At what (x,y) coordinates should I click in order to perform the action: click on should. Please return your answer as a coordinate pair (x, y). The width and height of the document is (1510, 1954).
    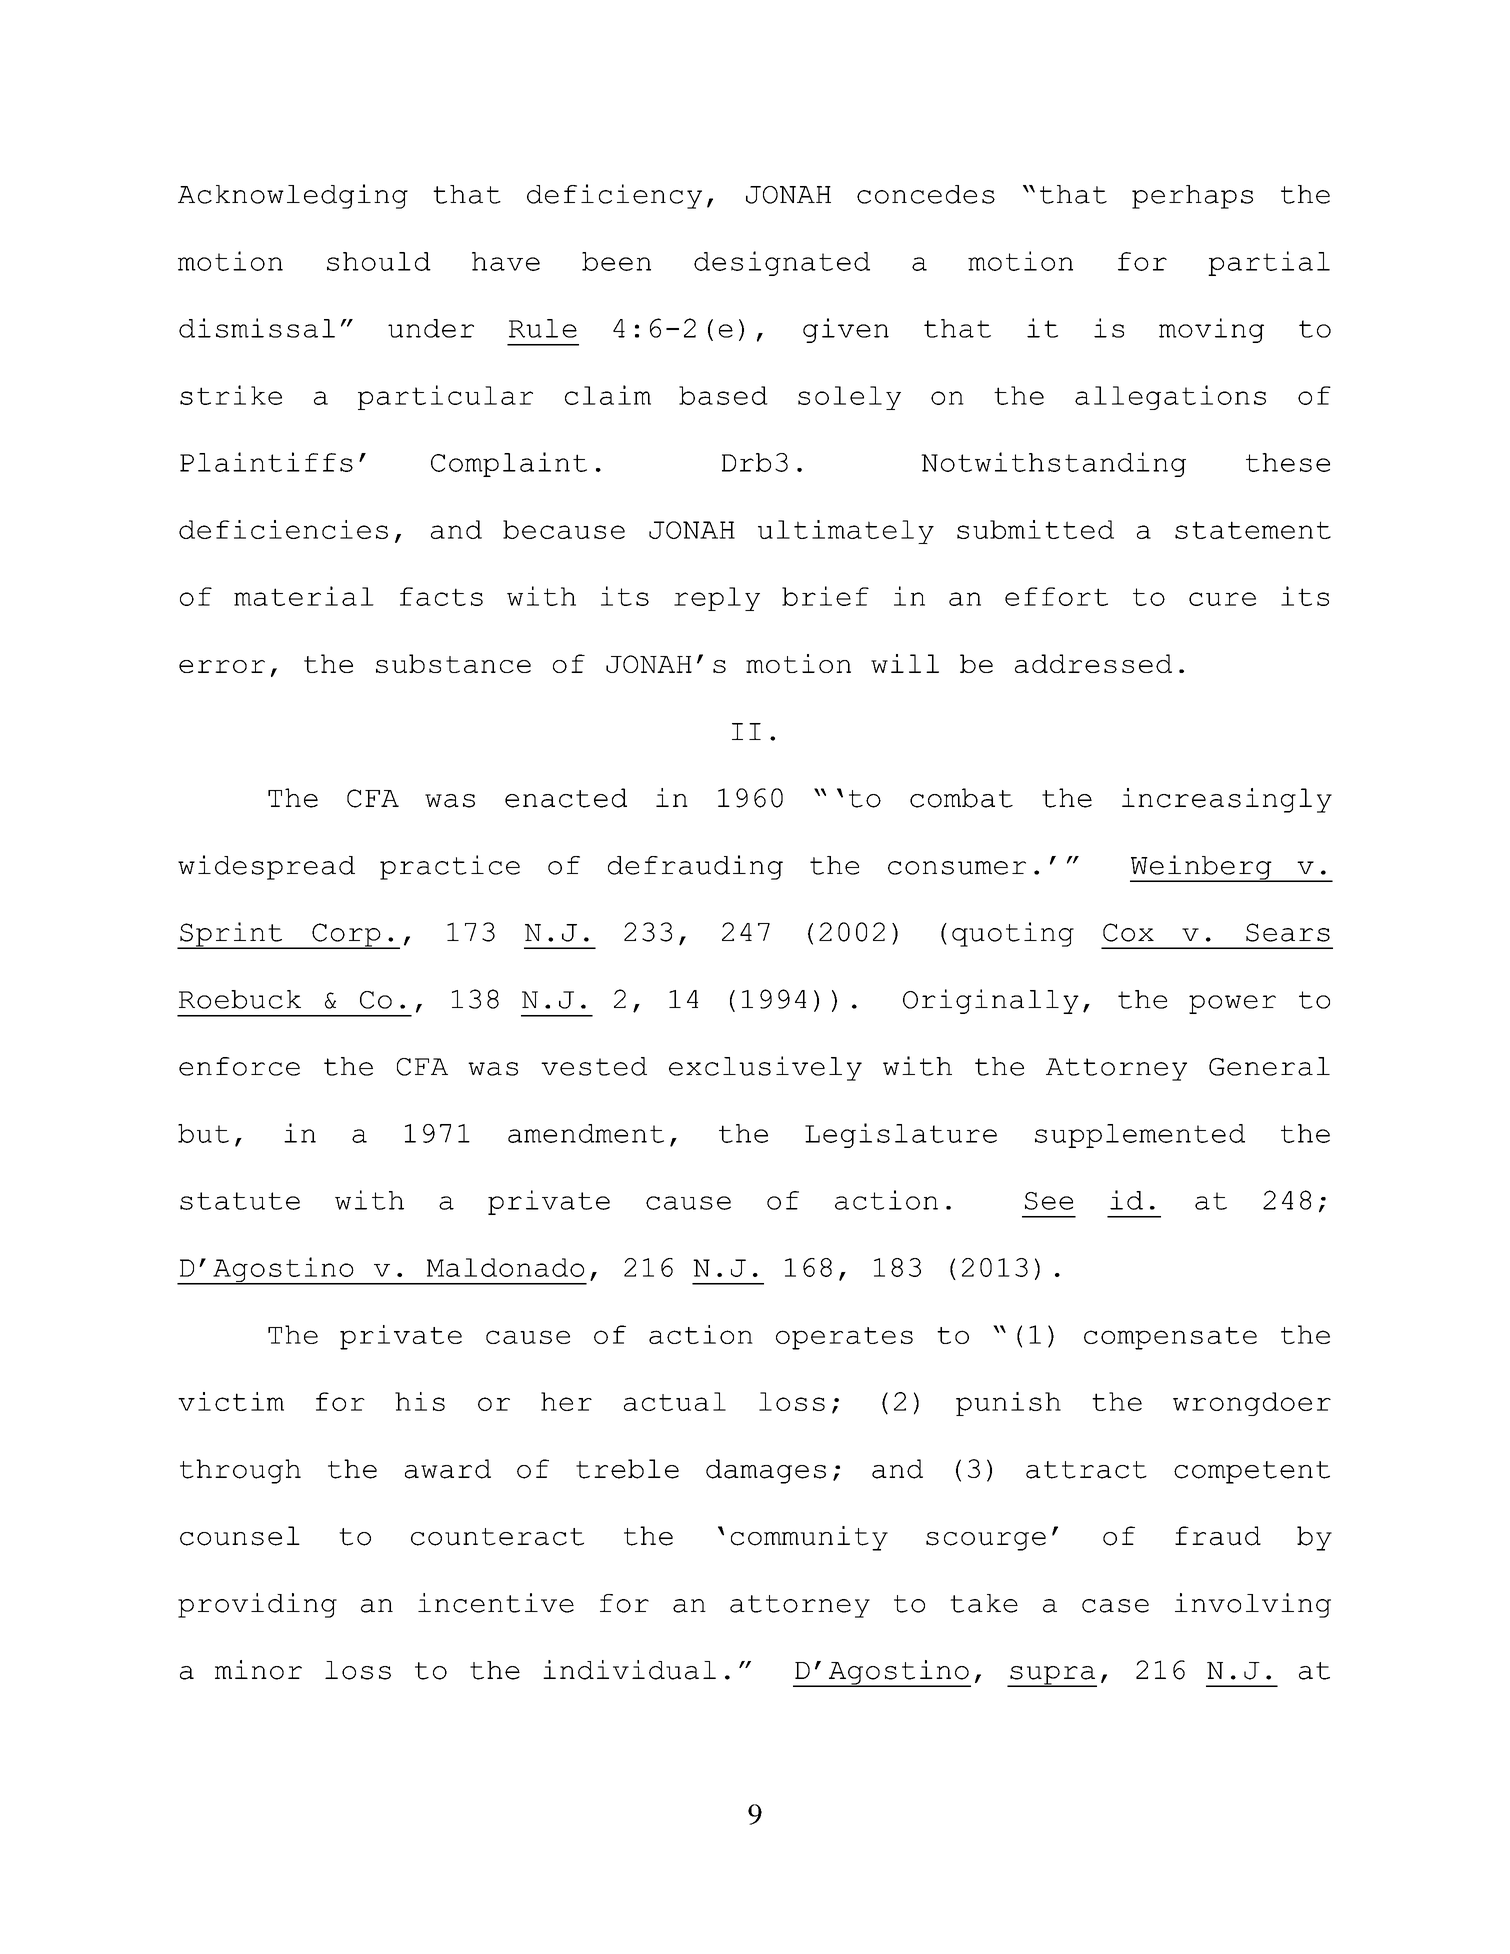
    Looking at the image, I should click on (379, 261).
